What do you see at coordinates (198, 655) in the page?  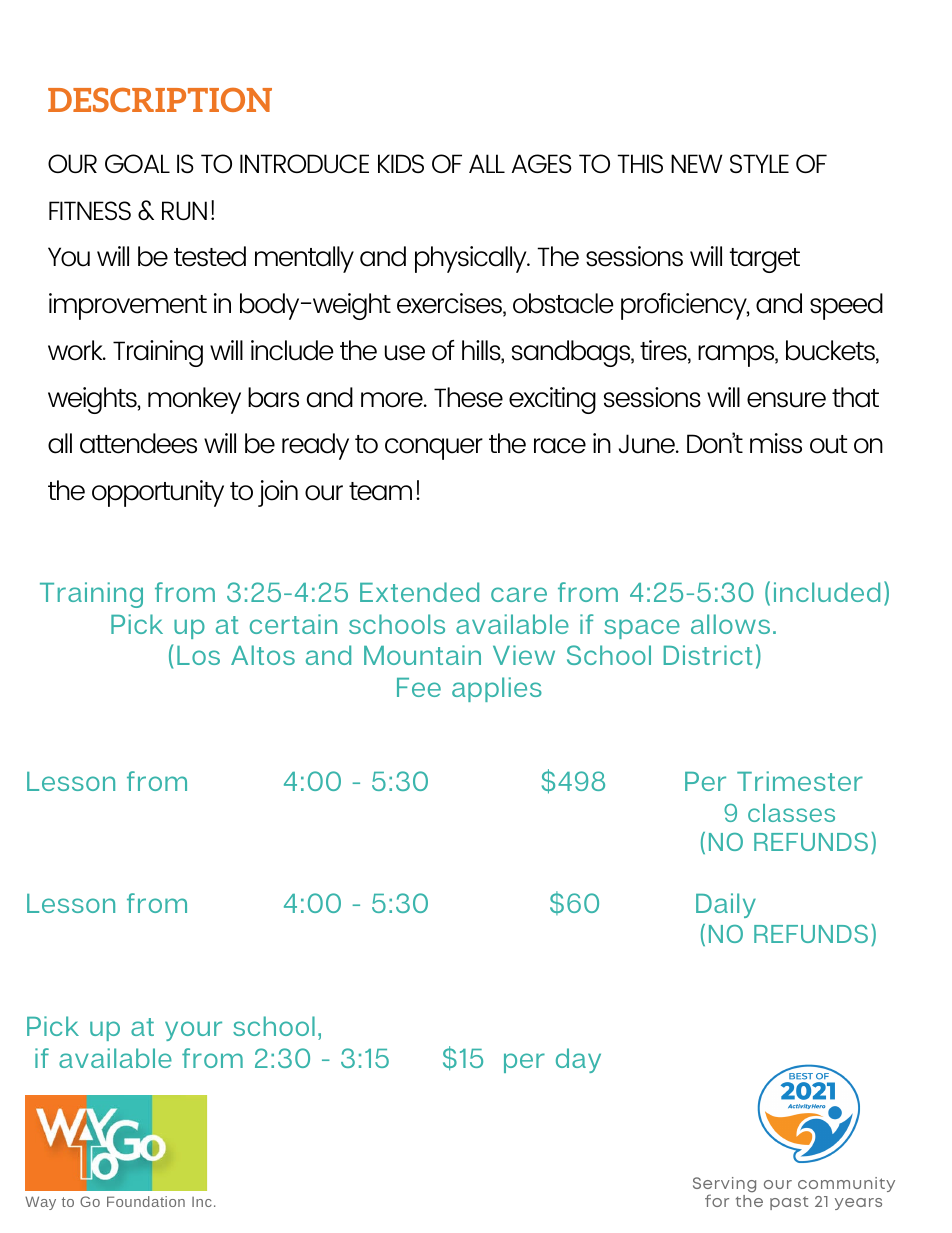 I see `Los` at bounding box center [198, 655].
